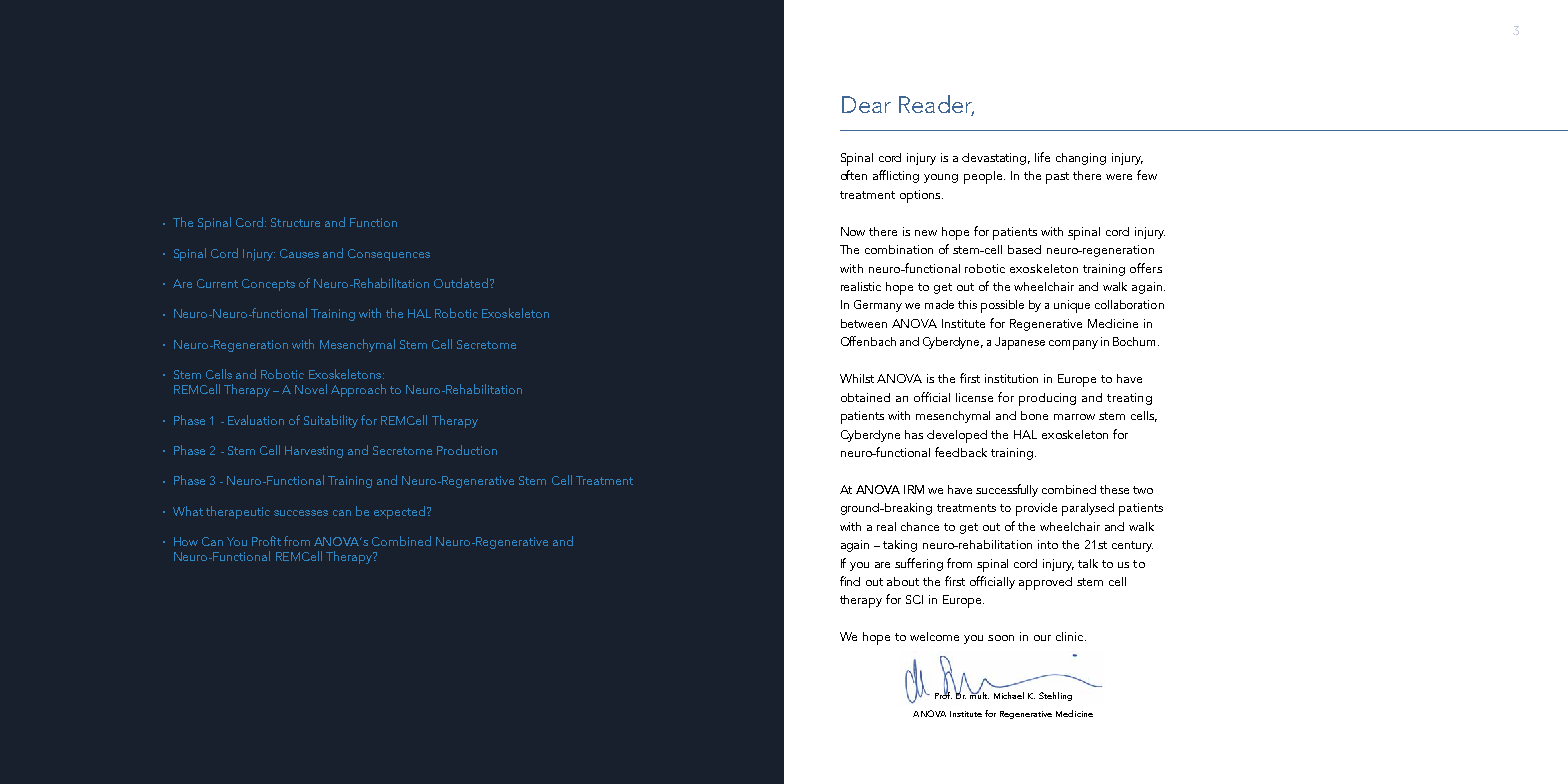  Describe the element at coordinates (934, 636) in the screenshot. I see `welcome` at that location.
